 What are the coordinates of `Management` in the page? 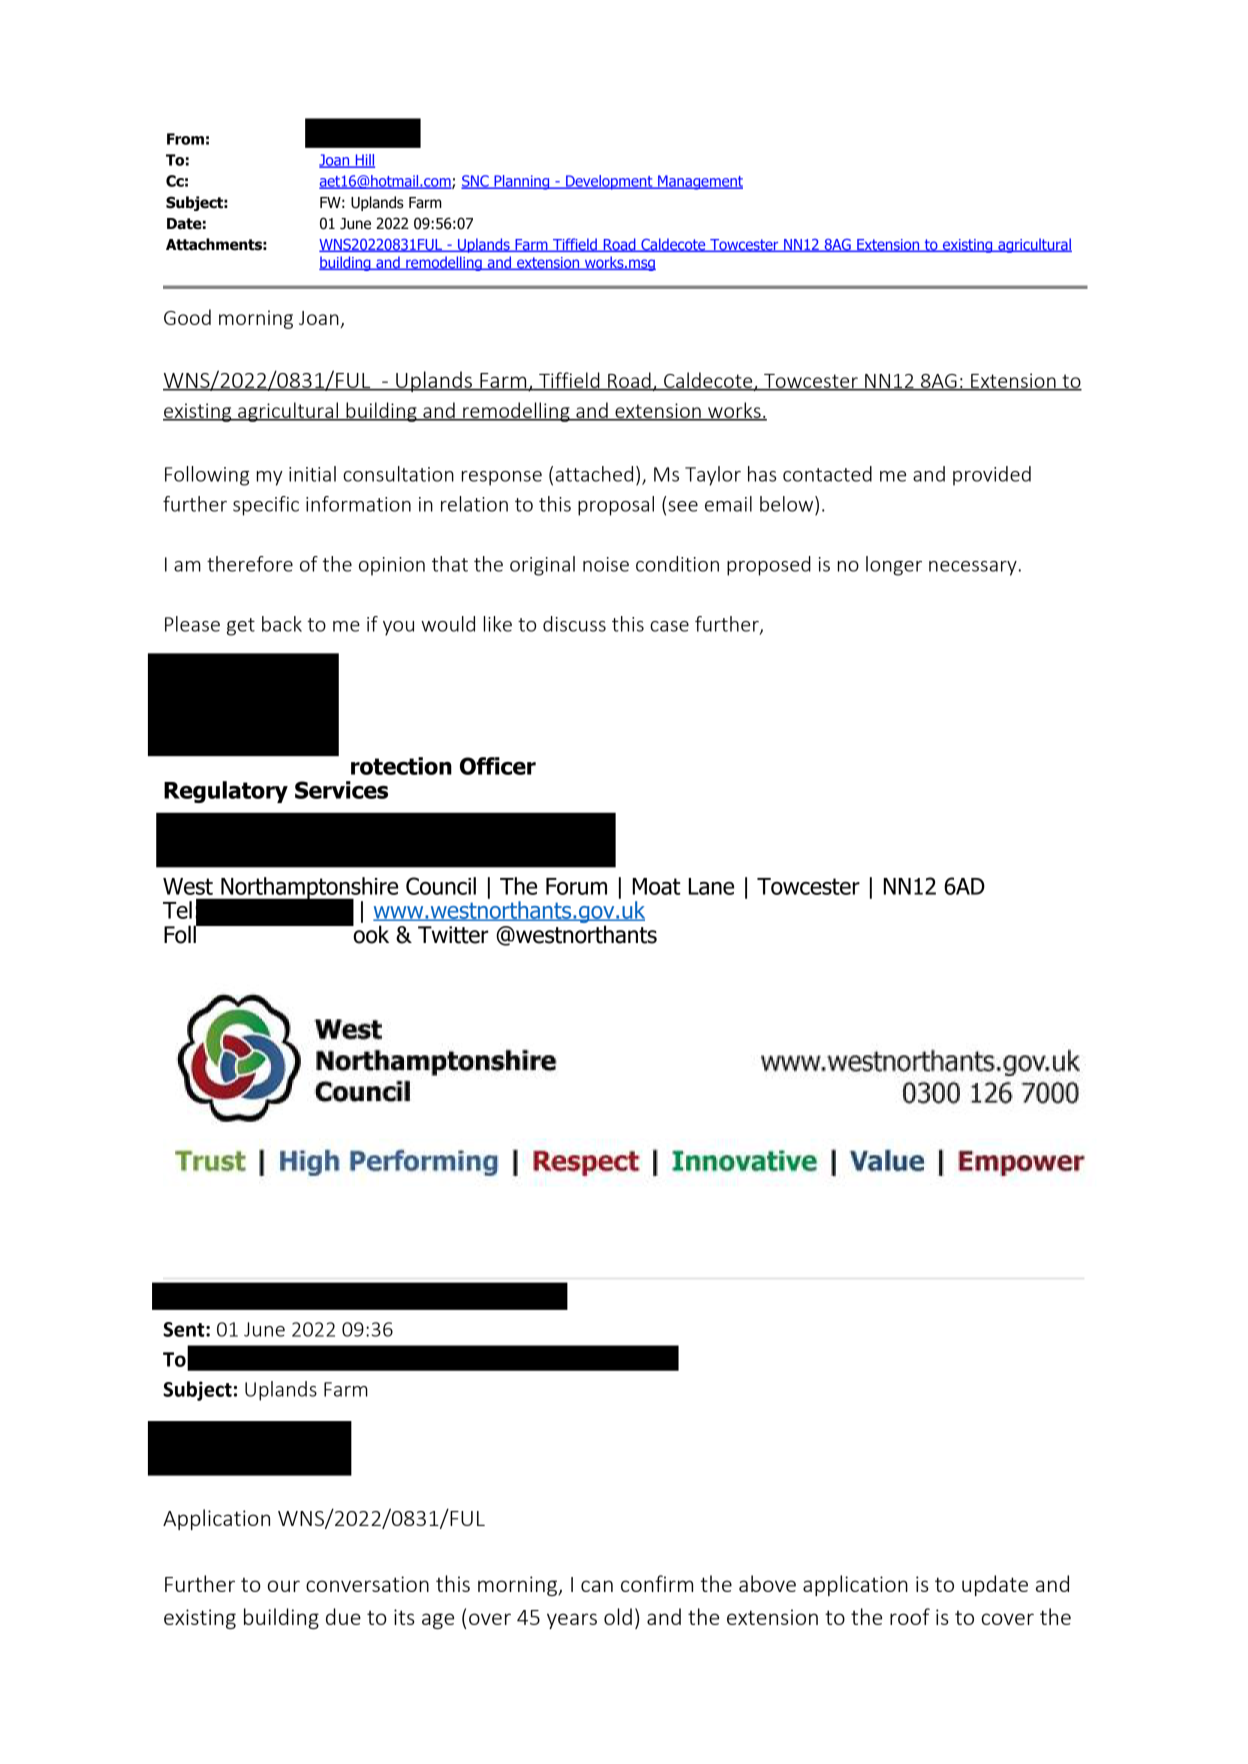 It's located at (699, 182).
